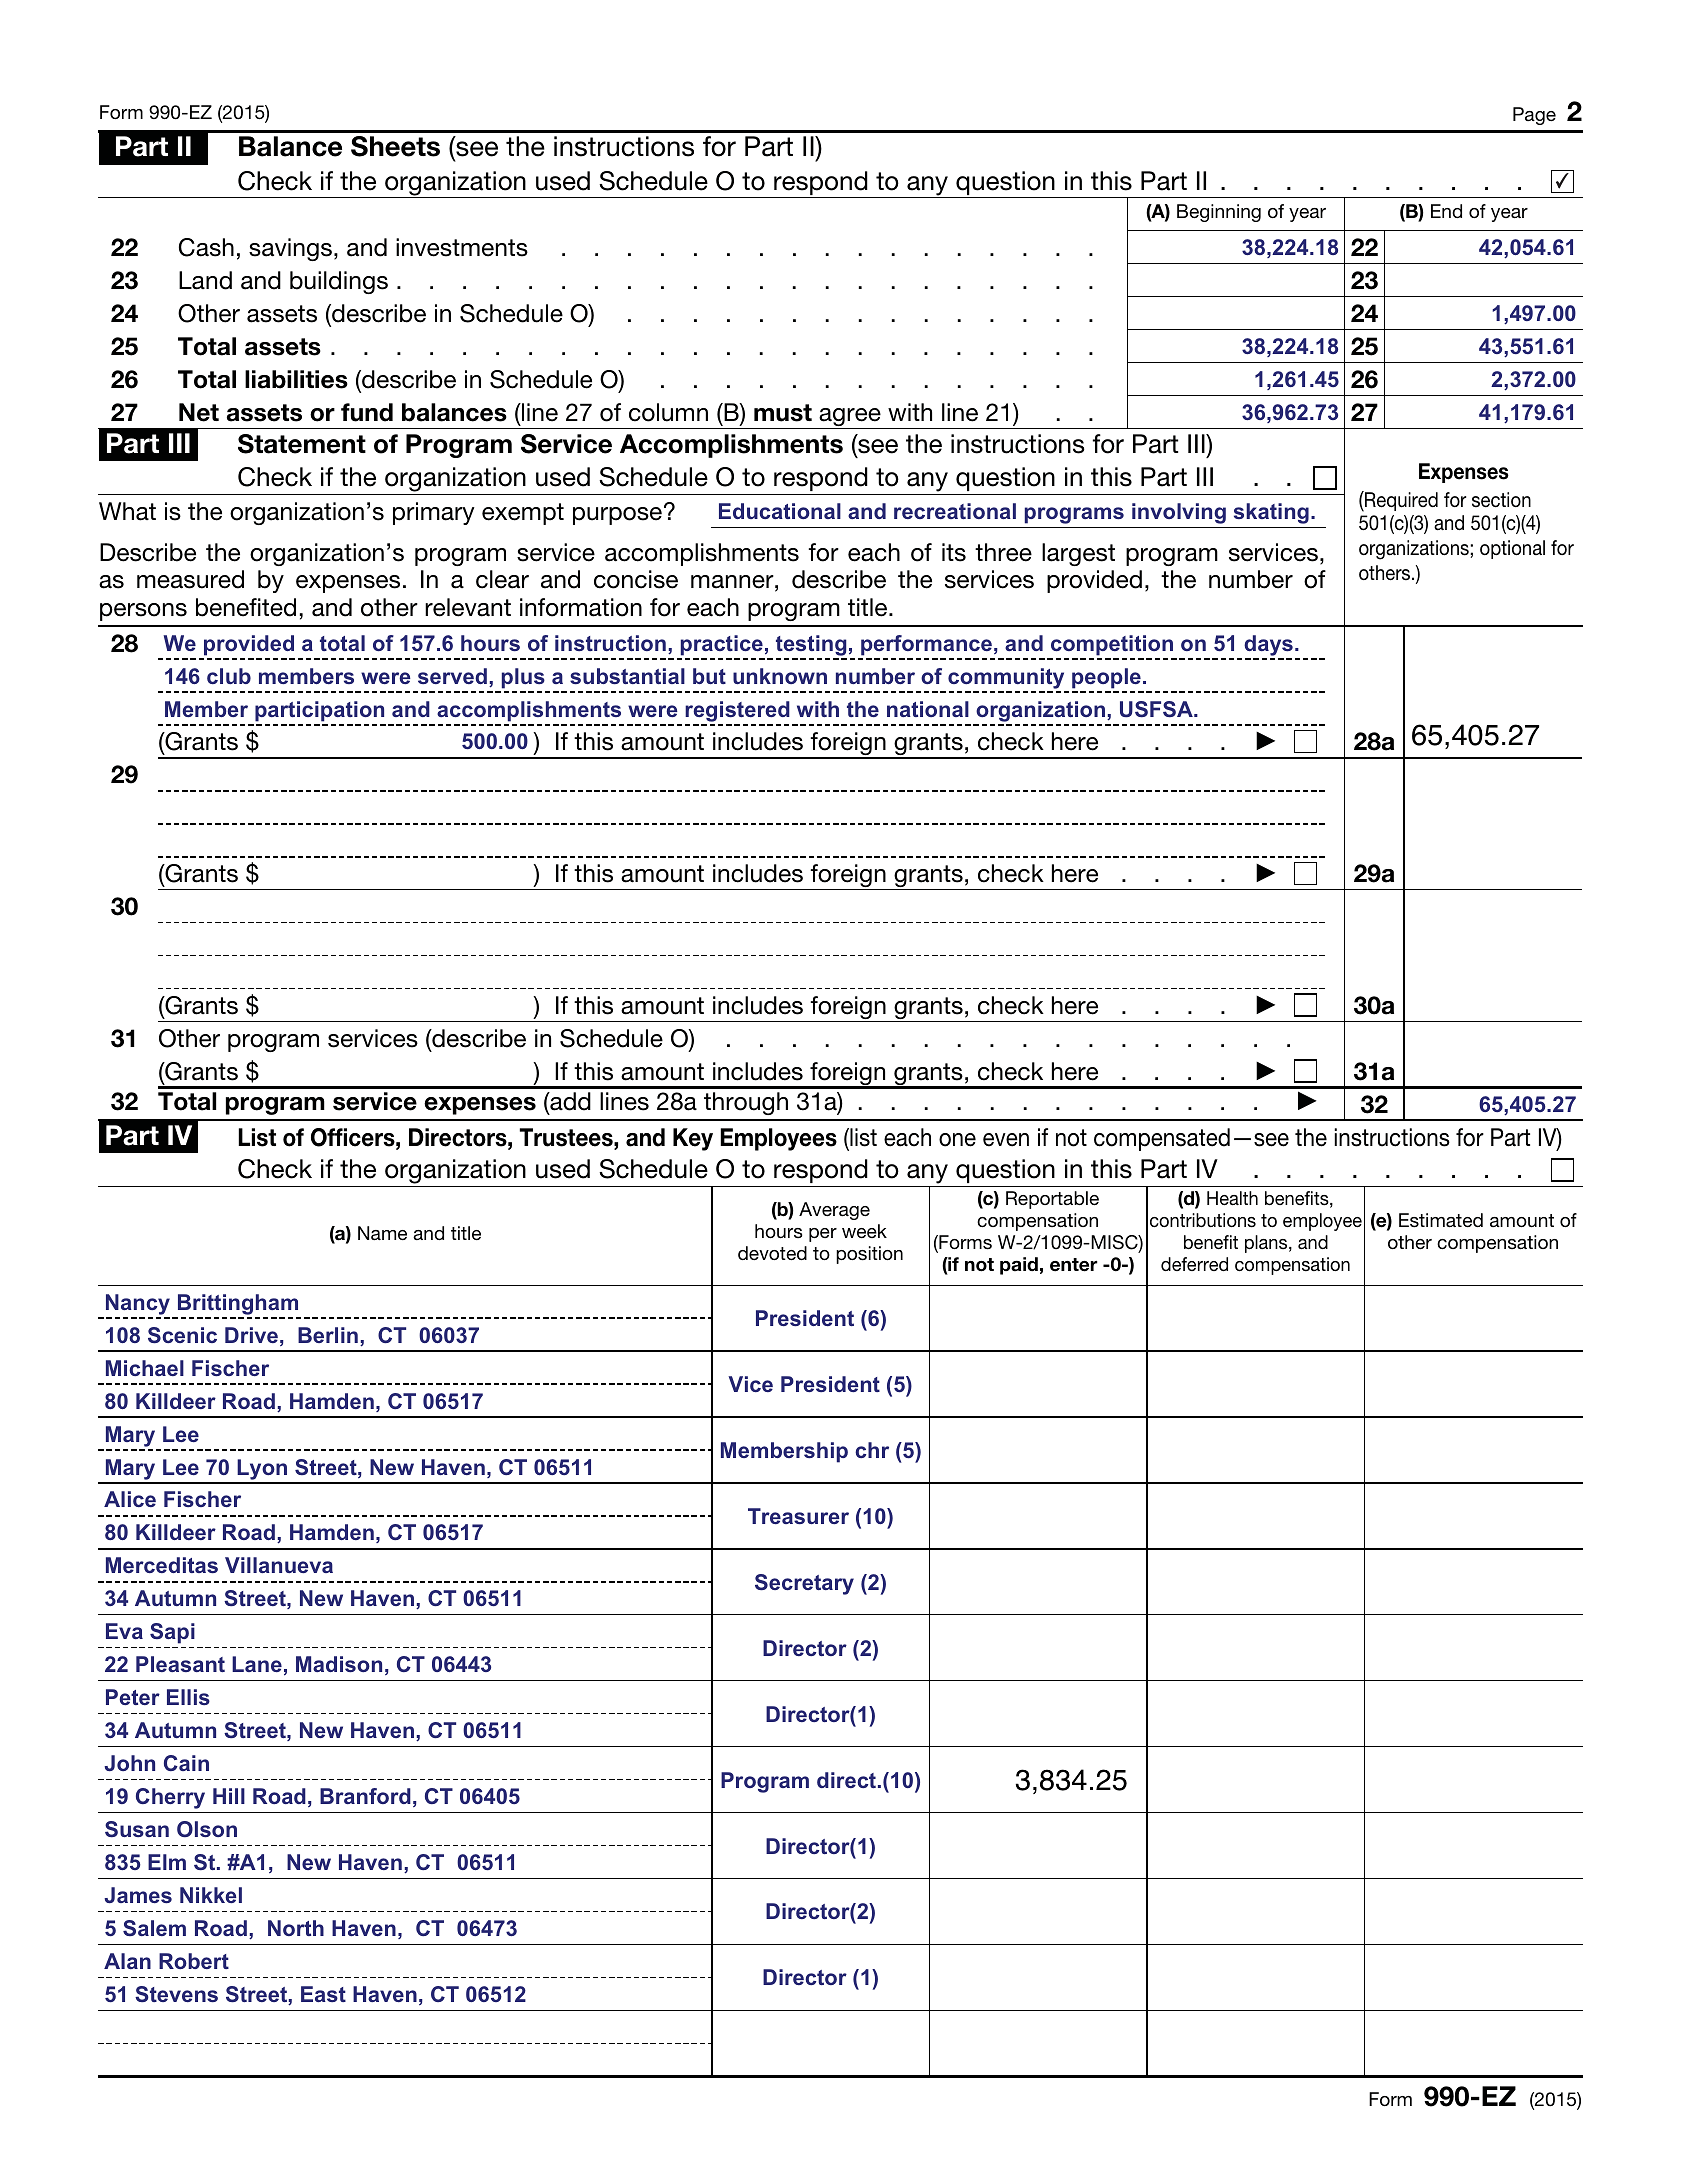 This image has width=1681, height=2175. What do you see at coordinates (783, 413) in the image?
I see `must` at bounding box center [783, 413].
